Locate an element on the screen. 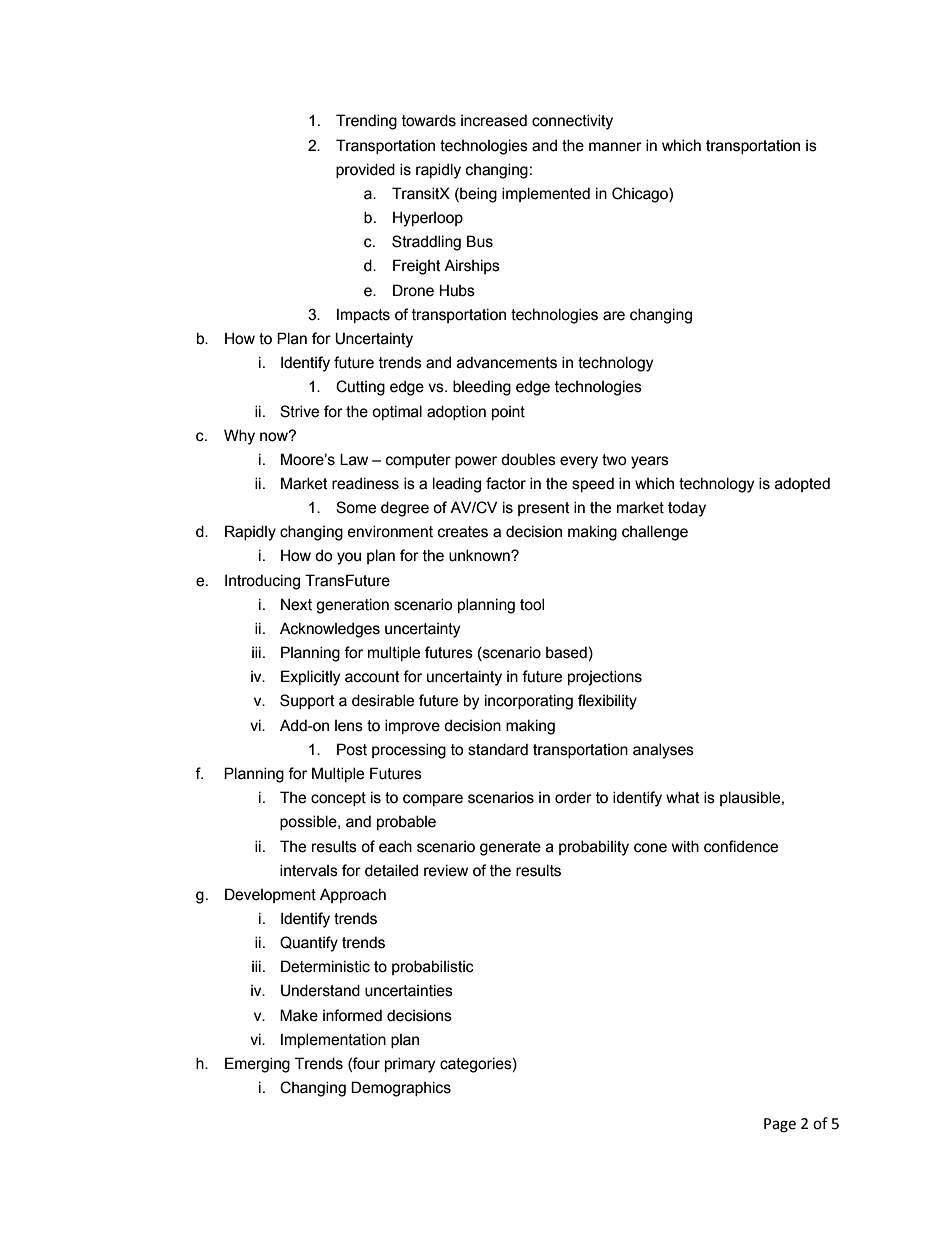  Impacts is located at coordinates (363, 315).
